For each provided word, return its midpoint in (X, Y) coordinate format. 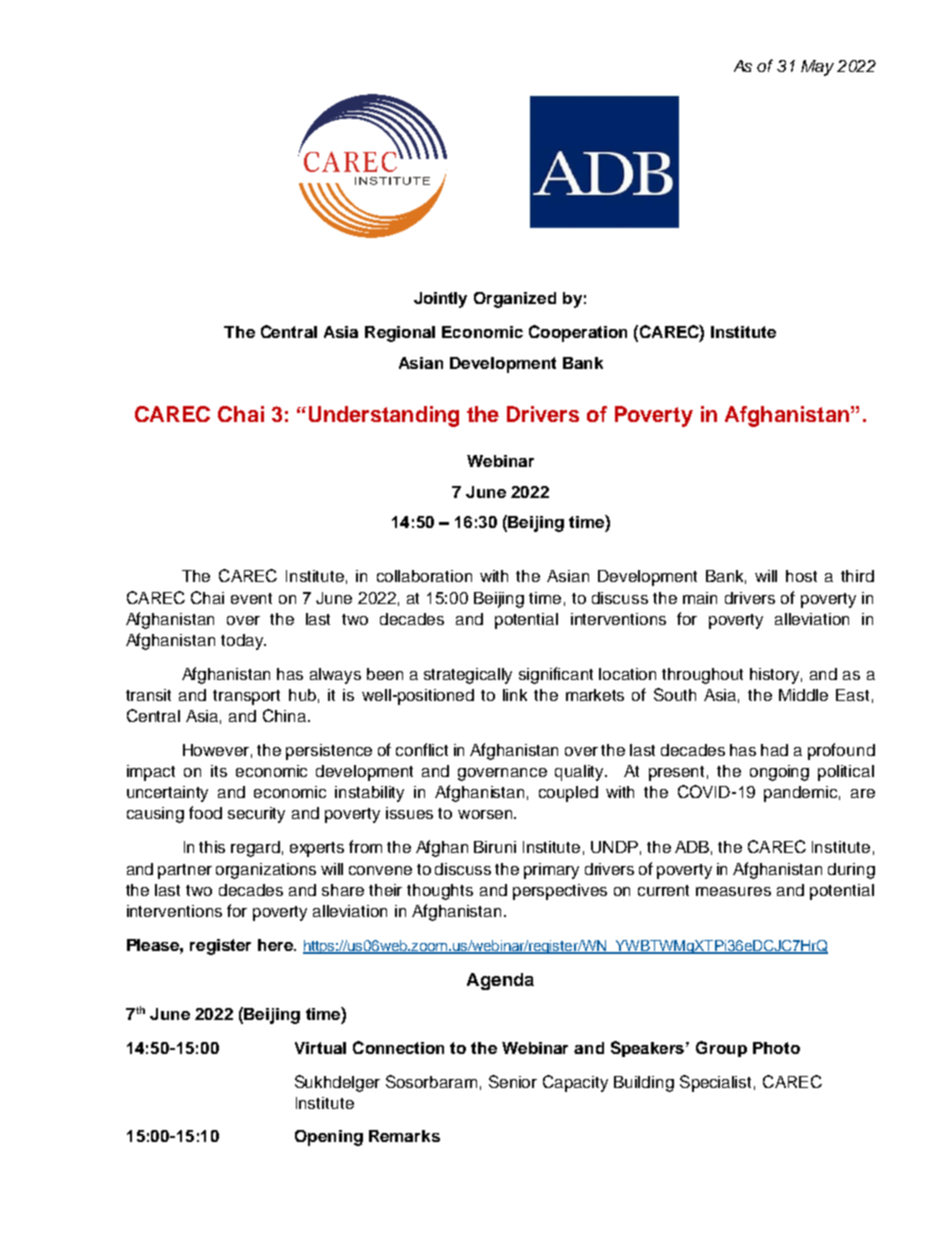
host (801, 576)
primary (551, 871)
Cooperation (578, 333)
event (251, 598)
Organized (515, 300)
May (817, 68)
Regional (400, 334)
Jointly (440, 300)
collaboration (424, 576)
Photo (776, 1048)
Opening (329, 1138)
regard (255, 849)
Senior (513, 1081)
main (700, 598)
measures (733, 891)
